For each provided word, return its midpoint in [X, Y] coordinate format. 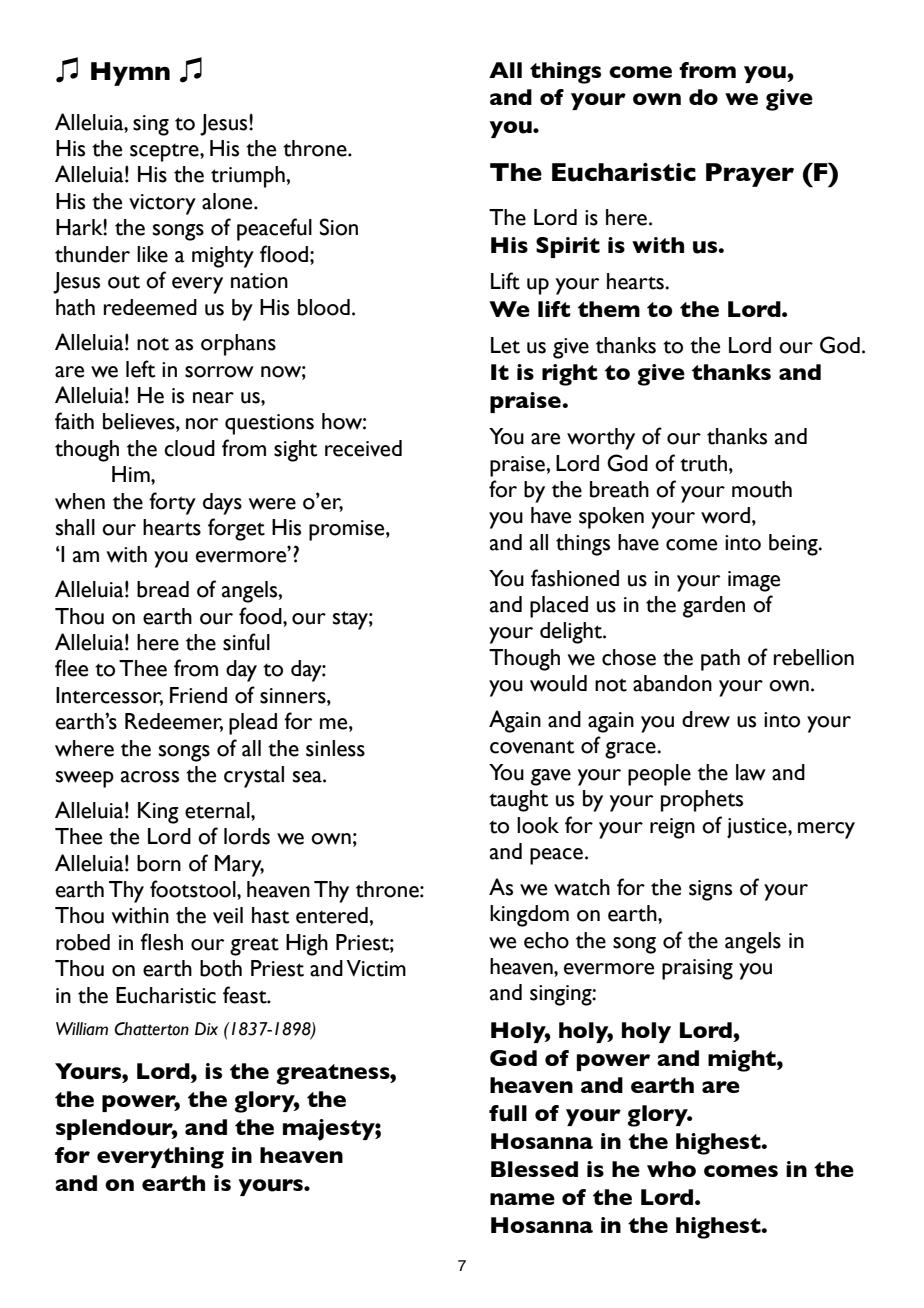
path [720, 660]
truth [703, 463]
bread [163, 589]
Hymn [130, 74]
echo [546, 940]
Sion [339, 227]
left [140, 369]
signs [710, 890]
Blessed [534, 1169]
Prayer [750, 175]
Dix [206, 1028]
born [159, 863]
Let [505, 345]
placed [559, 607]
